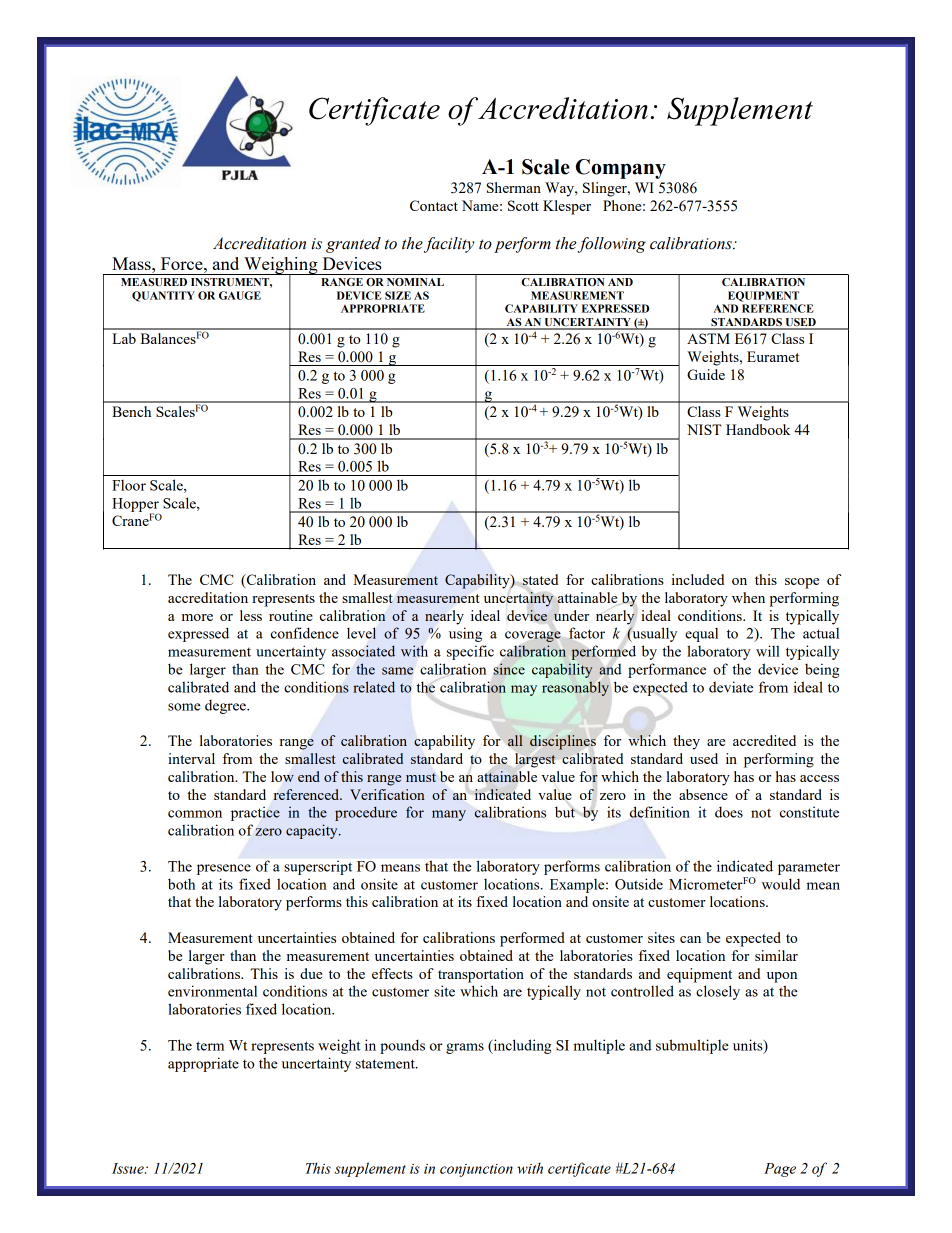  I want to click on Weighing, so click(281, 267).
